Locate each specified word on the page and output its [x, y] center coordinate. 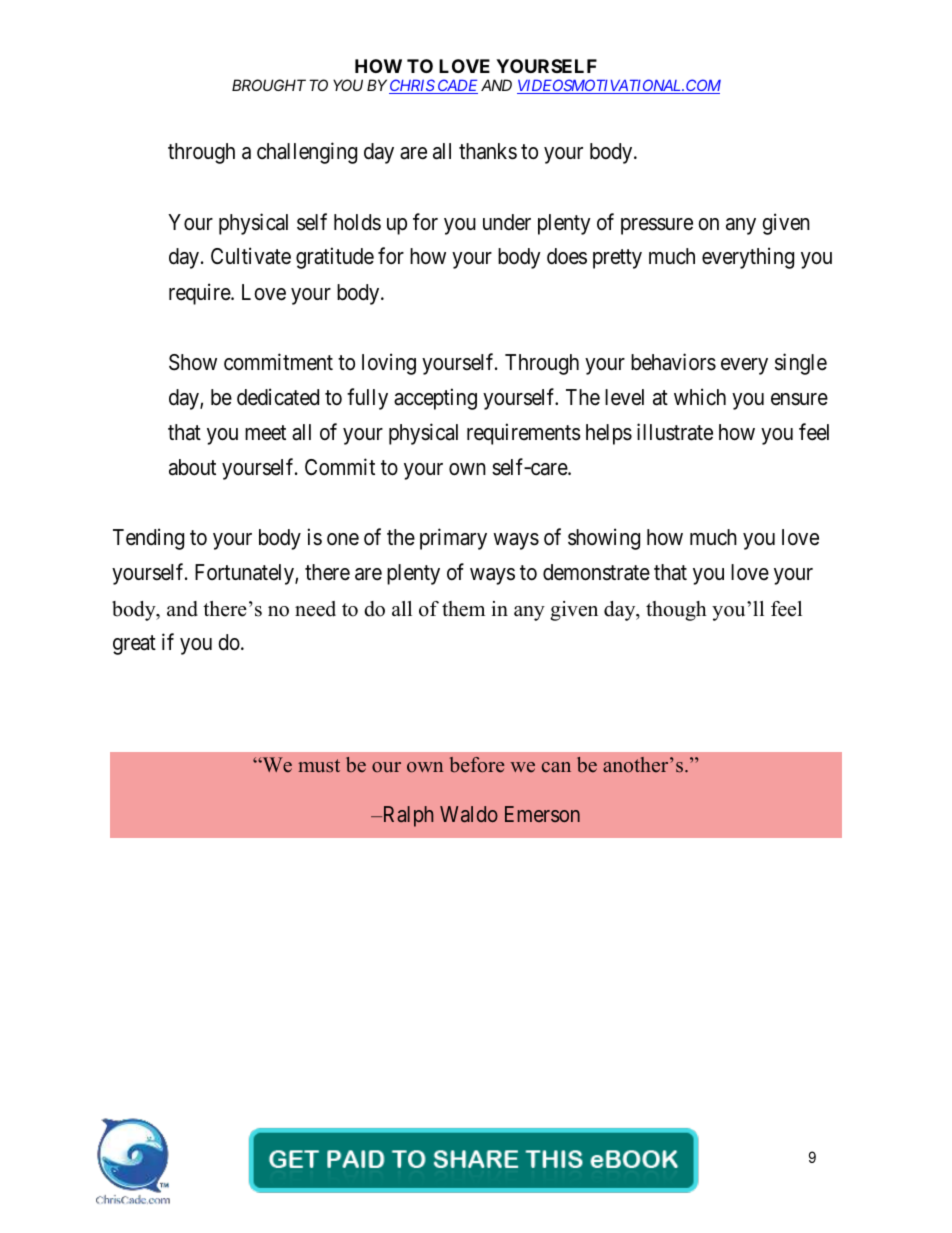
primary [453, 539]
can [556, 767]
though [676, 611]
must [319, 766]
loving [389, 364]
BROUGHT [269, 85]
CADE [457, 86]
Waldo [469, 814]
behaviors [673, 362]
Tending [148, 539]
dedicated [278, 397]
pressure [657, 226]
